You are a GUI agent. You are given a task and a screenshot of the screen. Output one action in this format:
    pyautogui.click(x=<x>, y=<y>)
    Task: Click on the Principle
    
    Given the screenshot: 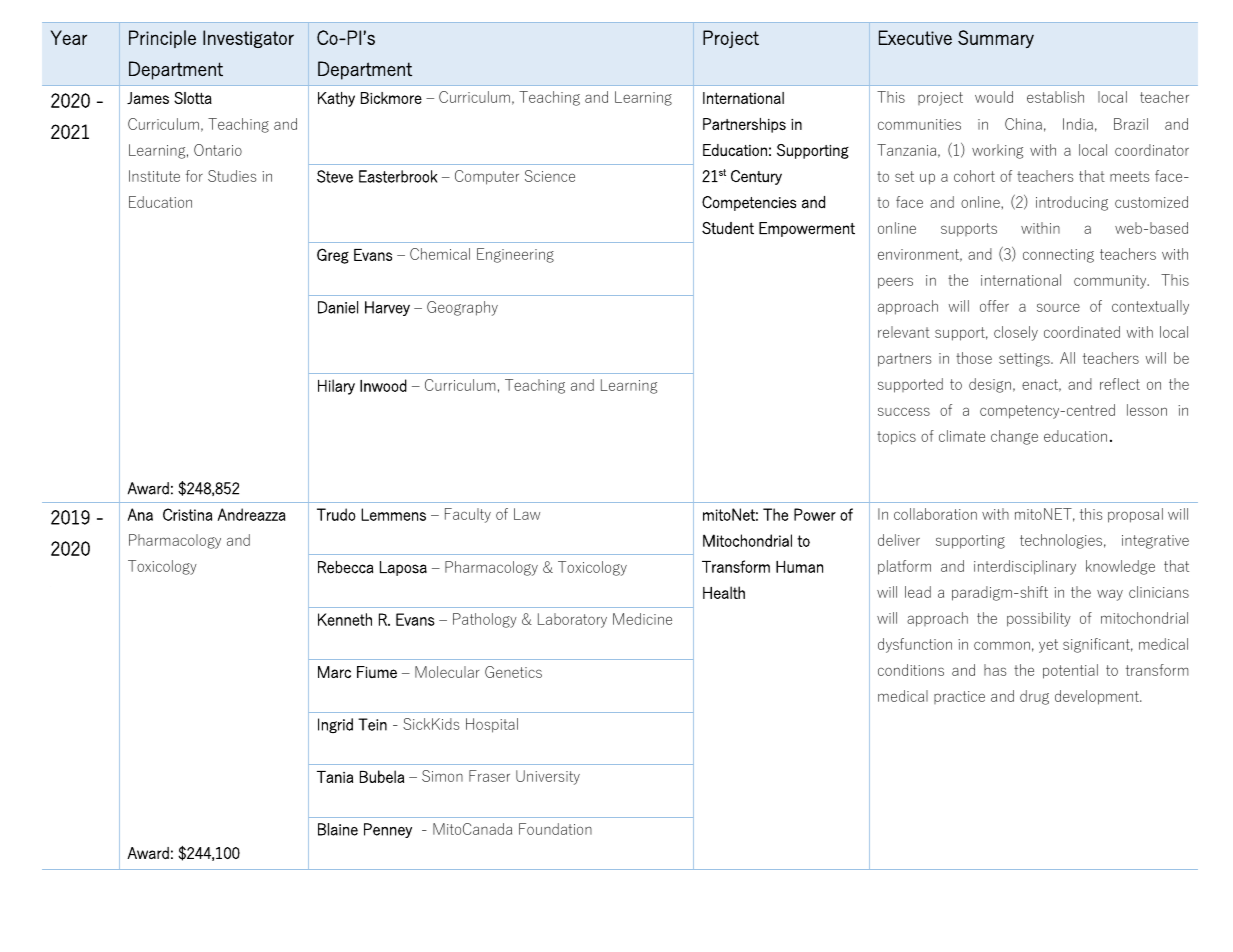 What is the action you would take?
    pyautogui.click(x=162, y=39)
